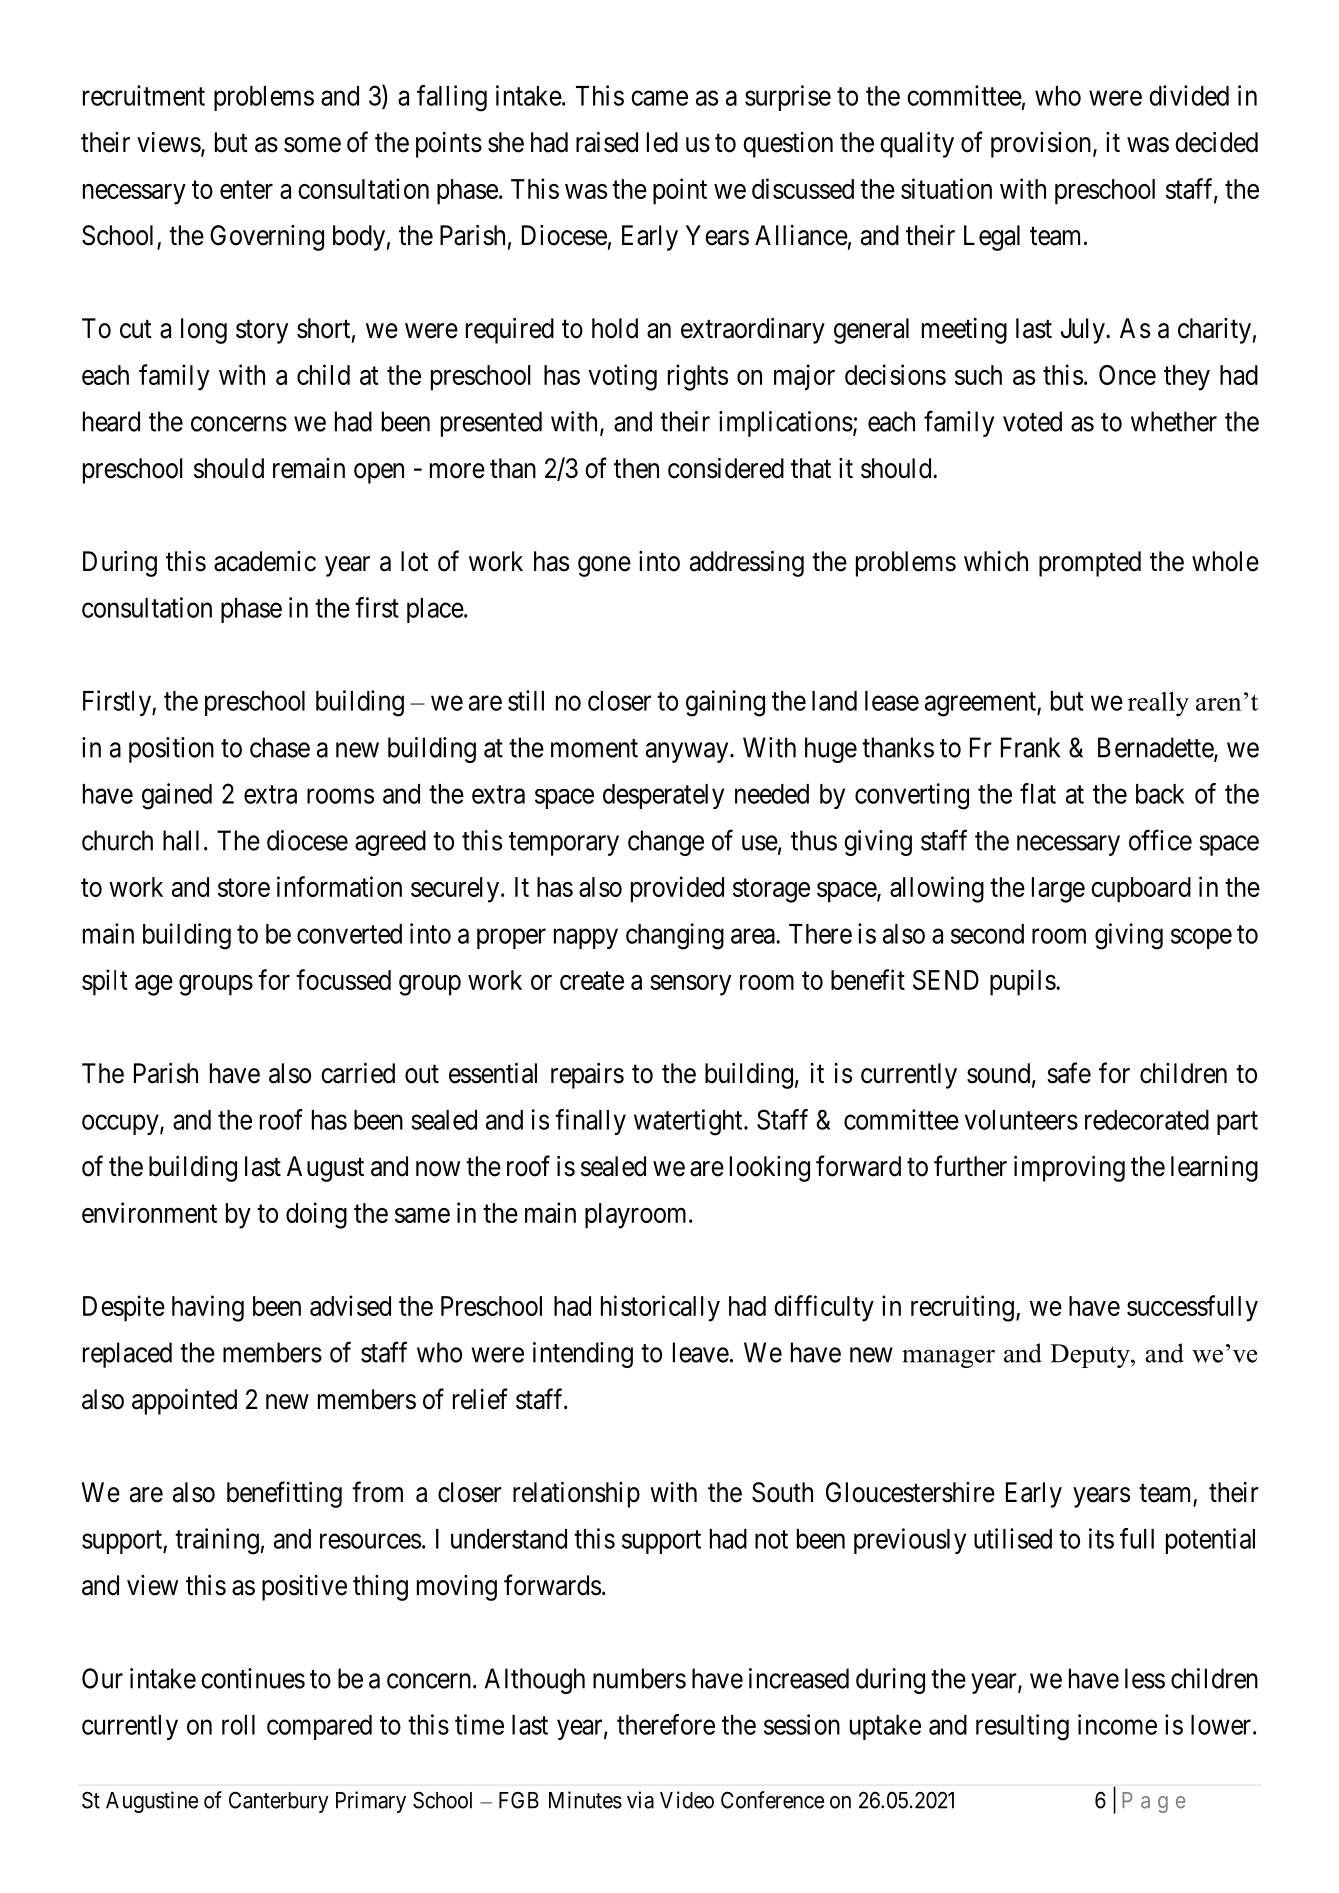  Describe the element at coordinates (1069, 1169) in the page. I see `improving` at that location.
